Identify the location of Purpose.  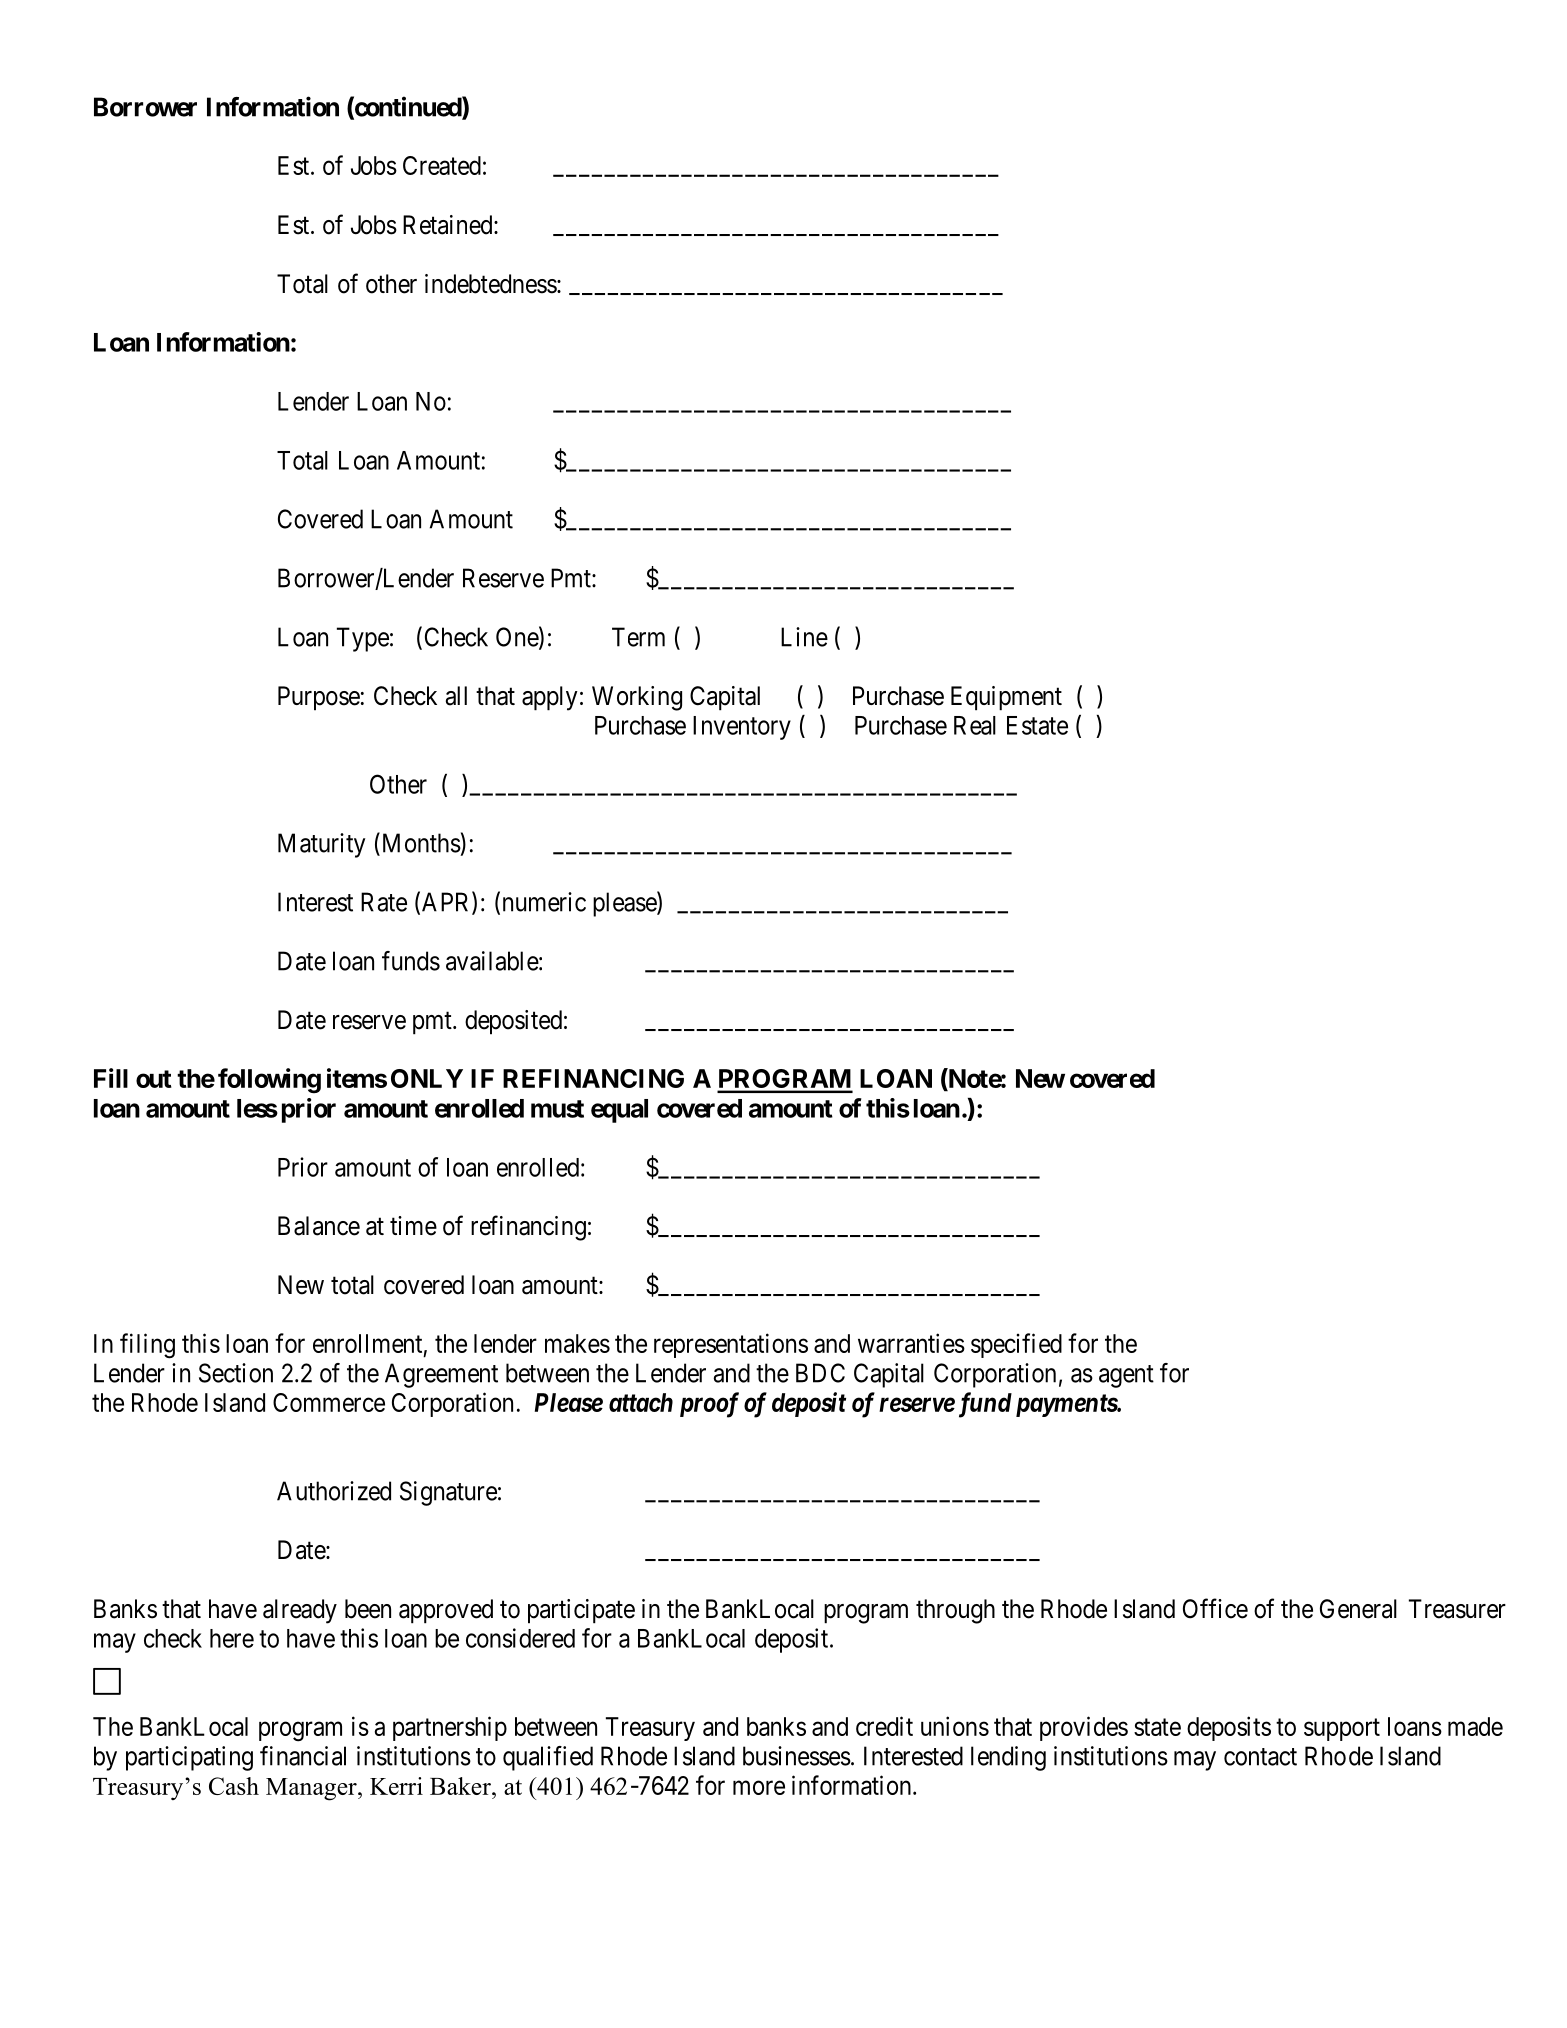
(319, 698).
